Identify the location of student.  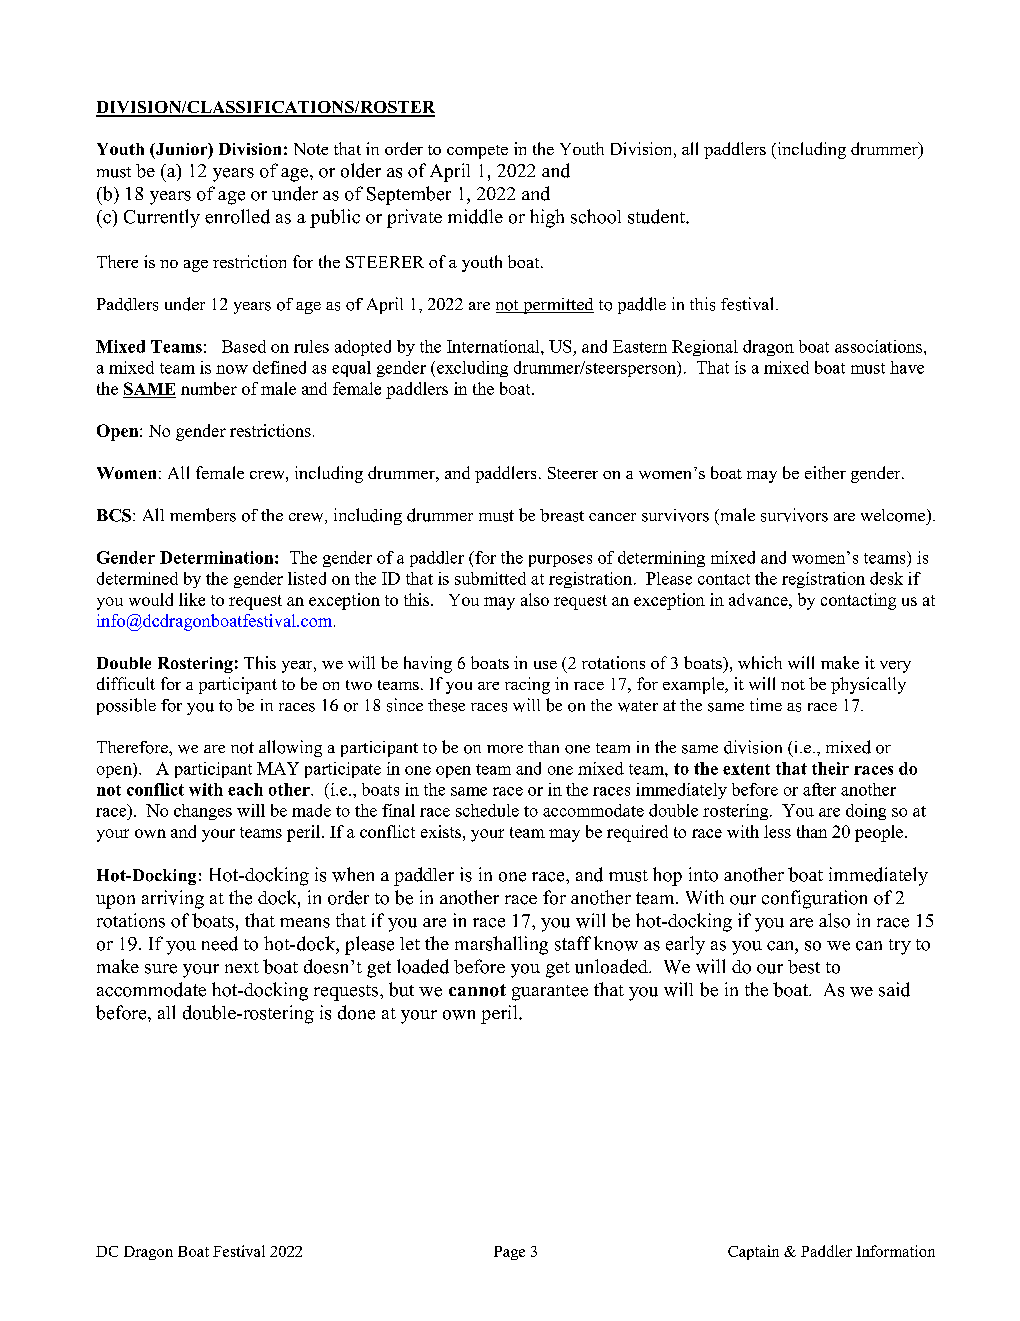
(657, 216).
